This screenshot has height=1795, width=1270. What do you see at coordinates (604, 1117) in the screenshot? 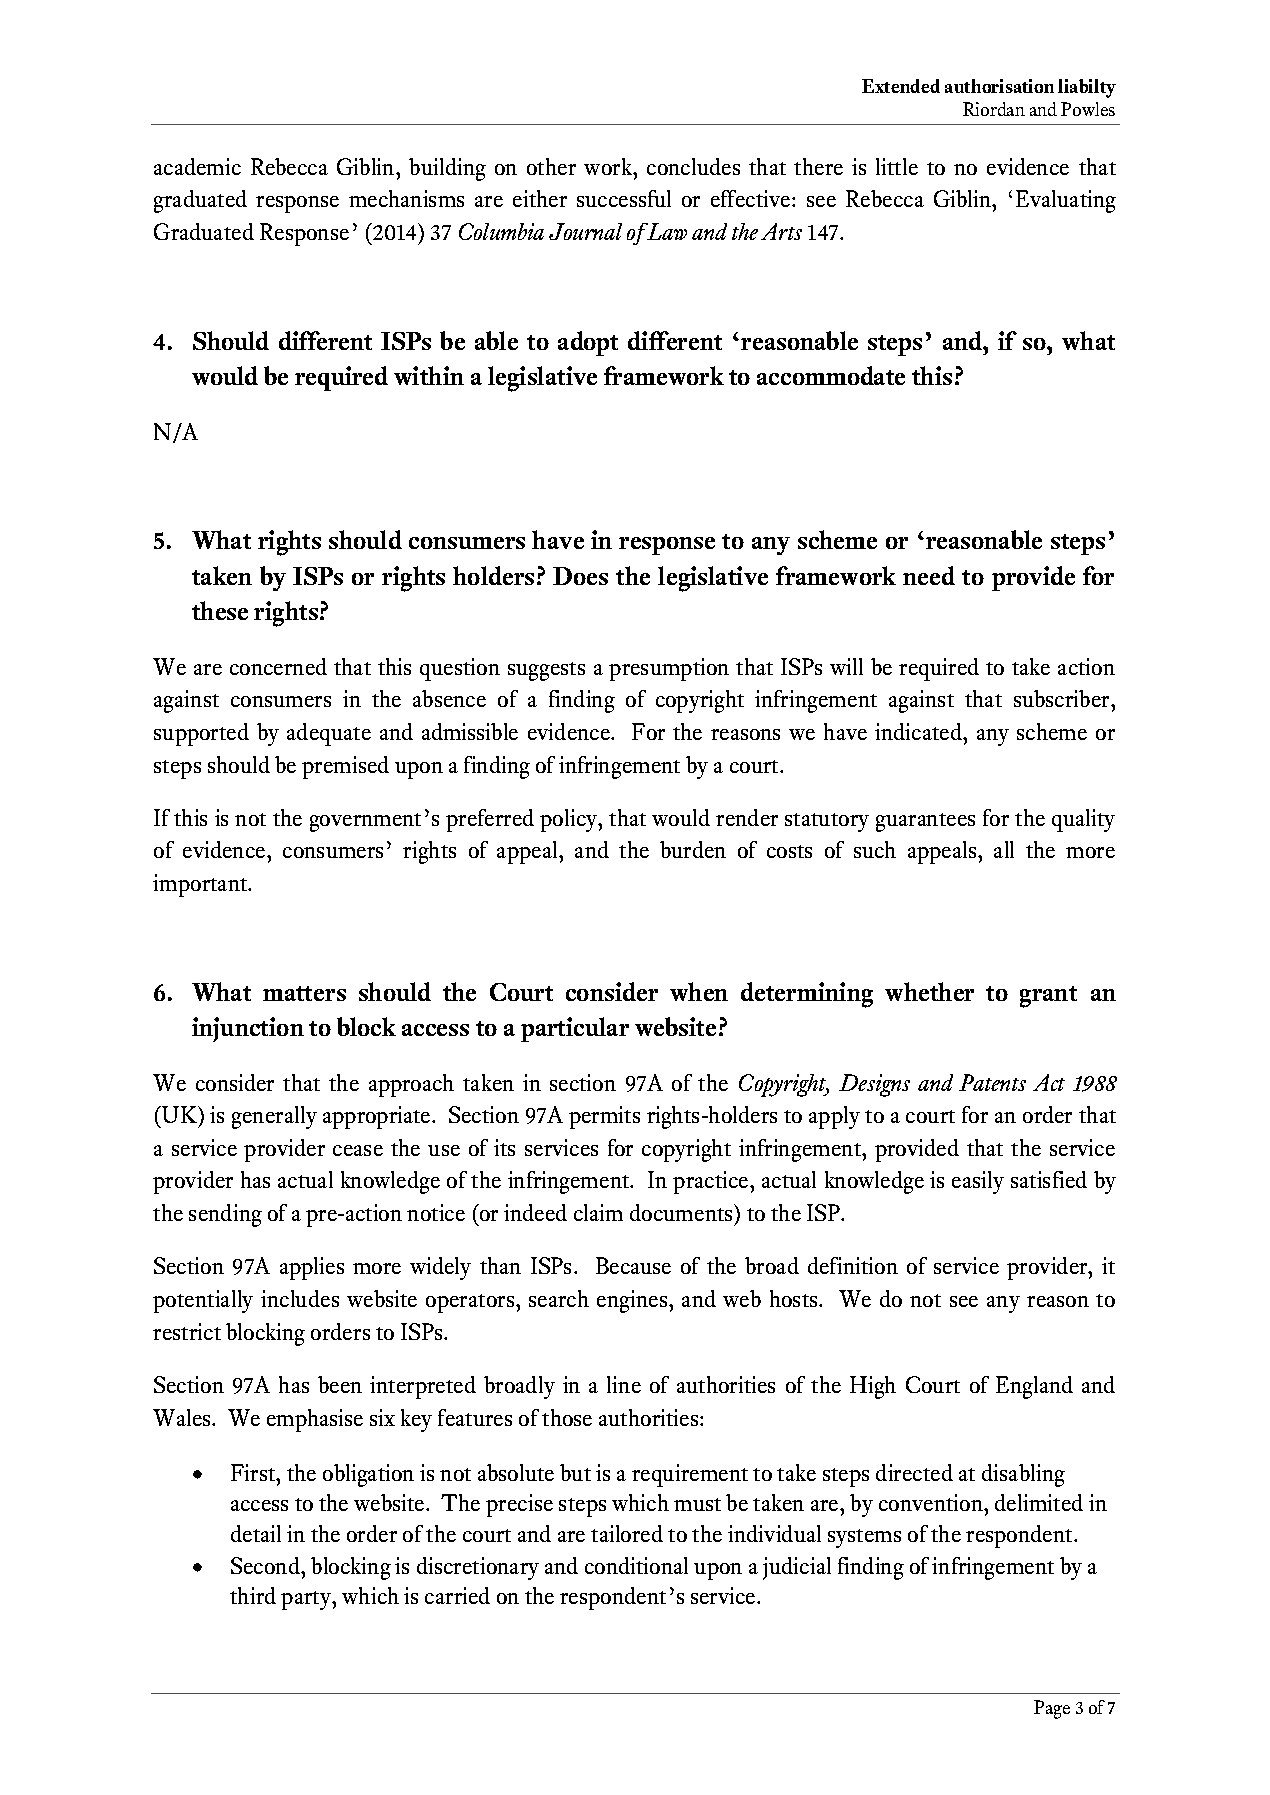
I see `permits` at bounding box center [604, 1117].
